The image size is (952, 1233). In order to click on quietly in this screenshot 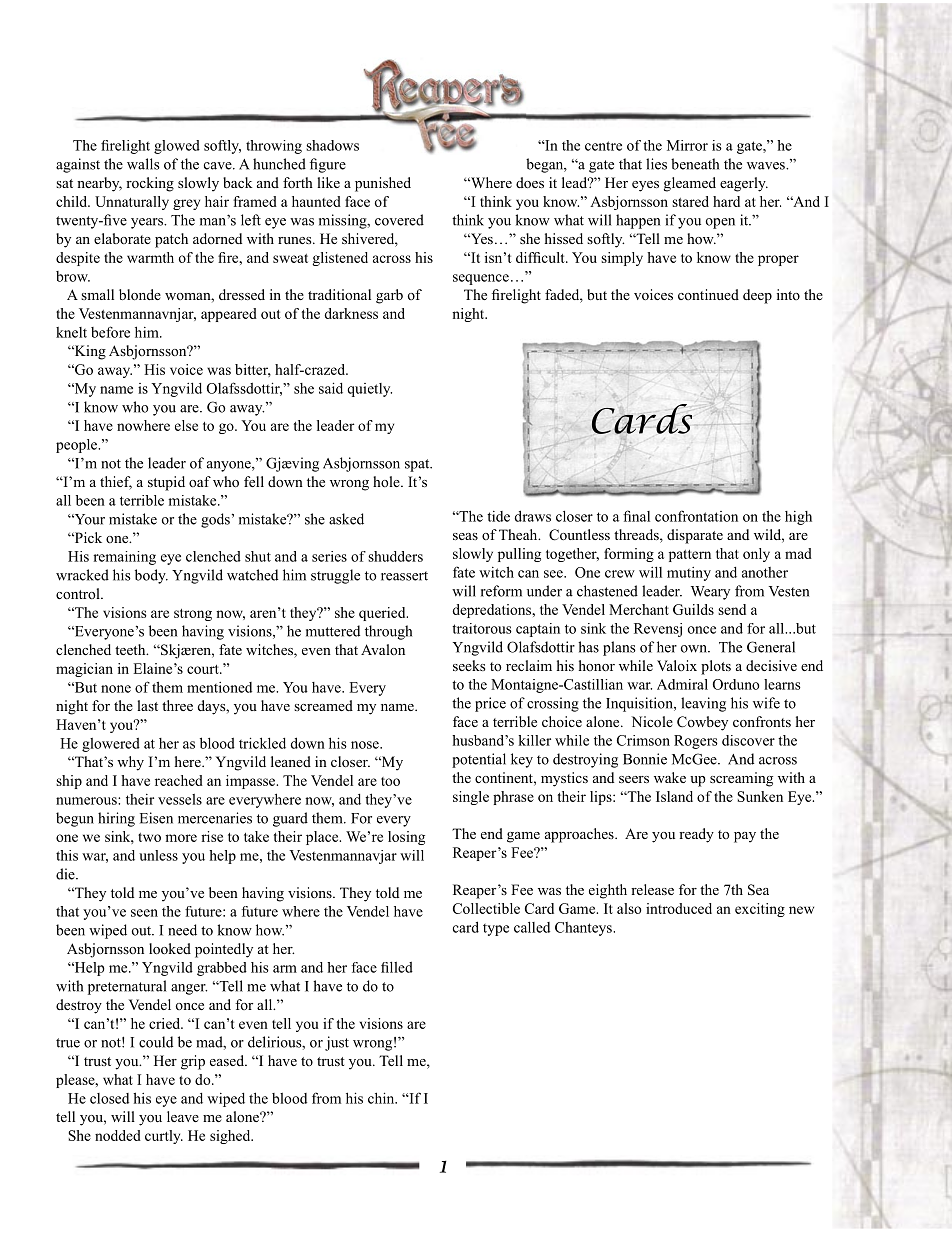, I will do `click(369, 390)`.
